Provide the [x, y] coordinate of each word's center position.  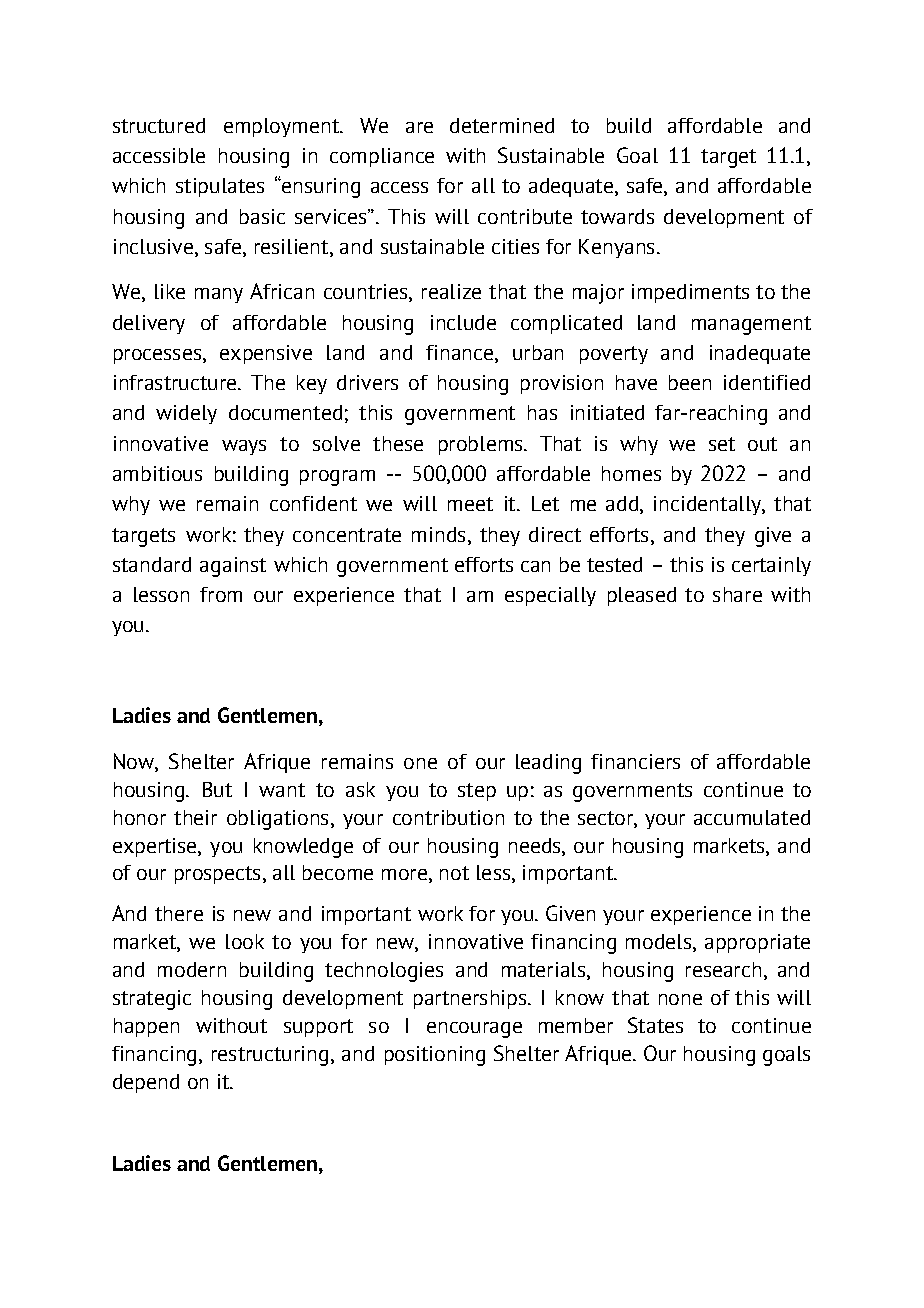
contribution [448, 817]
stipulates [220, 187]
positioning [435, 1056]
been [690, 382]
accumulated [752, 817]
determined [502, 125]
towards [617, 216]
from [221, 594]
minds [438, 534]
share [737, 594]
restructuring [270, 1056]
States [655, 1025]
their [195, 817]
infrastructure [176, 382]
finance [459, 352]
